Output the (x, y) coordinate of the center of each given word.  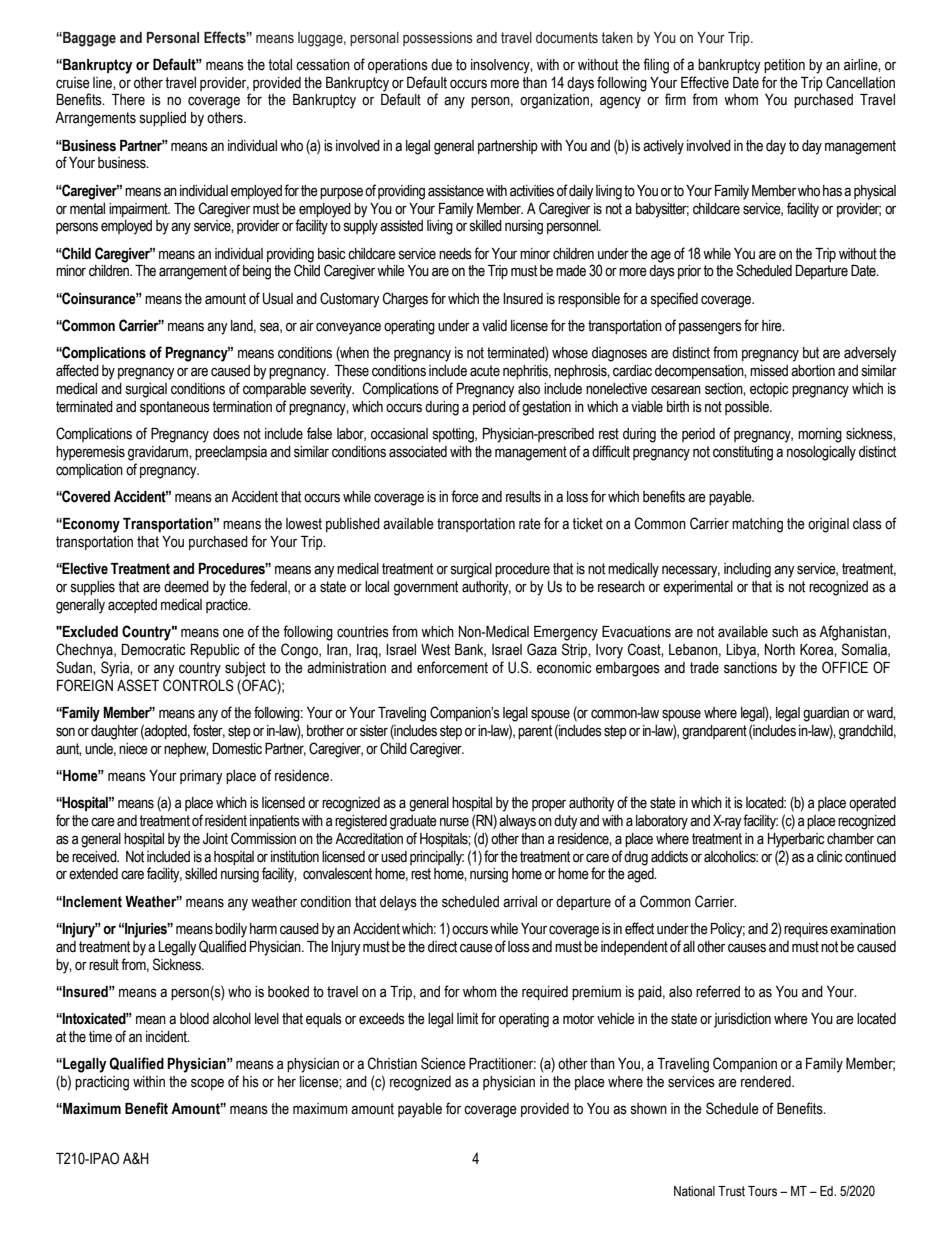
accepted (132, 606)
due (441, 65)
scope (207, 1084)
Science (443, 1063)
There (128, 100)
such (785, 632)
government (426, 588)
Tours (762, 1191)
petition (784, 66)
